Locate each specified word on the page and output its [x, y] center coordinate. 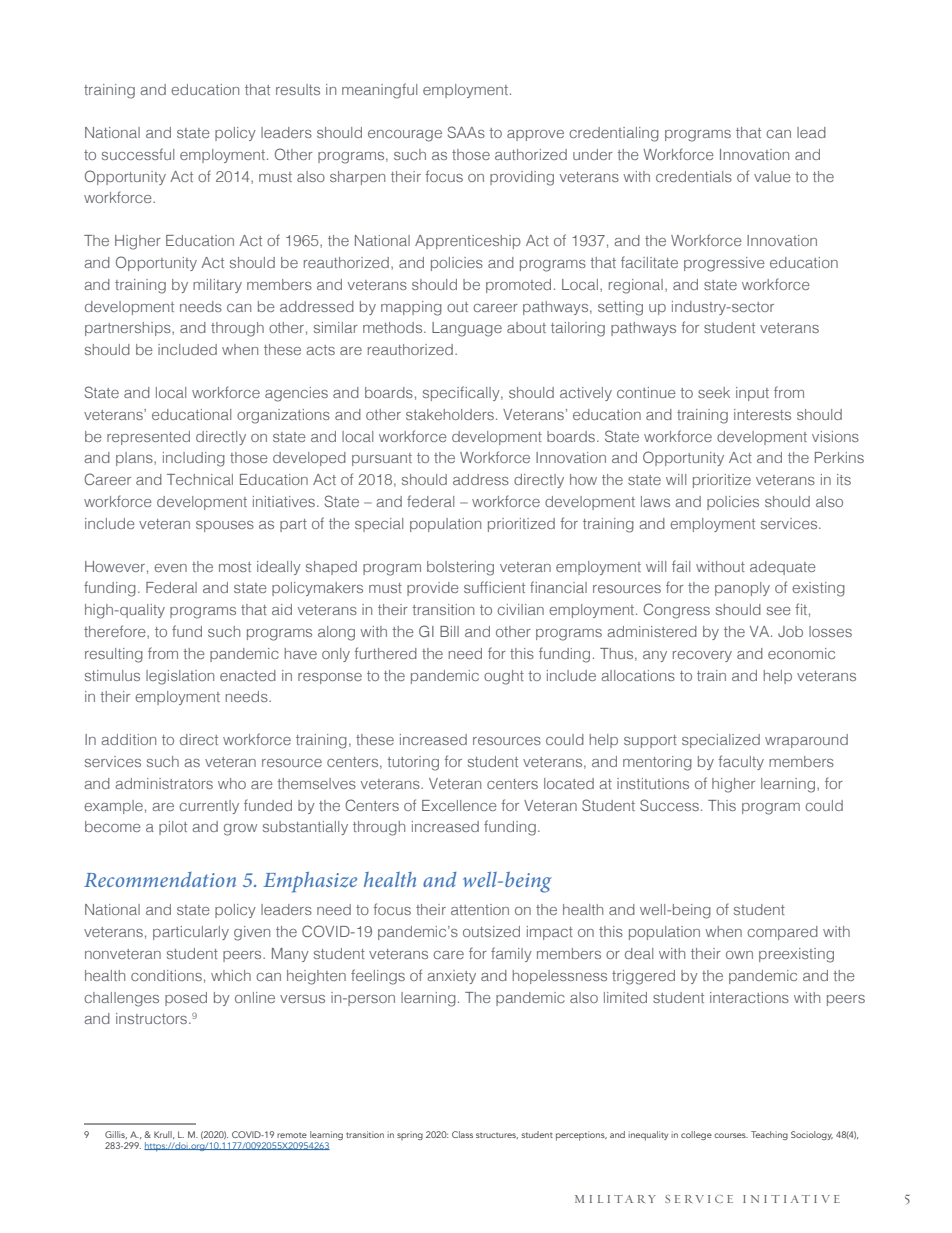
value [772, 176]
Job [790, 631]
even [170, 568]
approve [535, 135]
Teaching [769, 1135]
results [298, 89]
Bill [449, 631]
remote [292, 1135]
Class [462, 1134]
